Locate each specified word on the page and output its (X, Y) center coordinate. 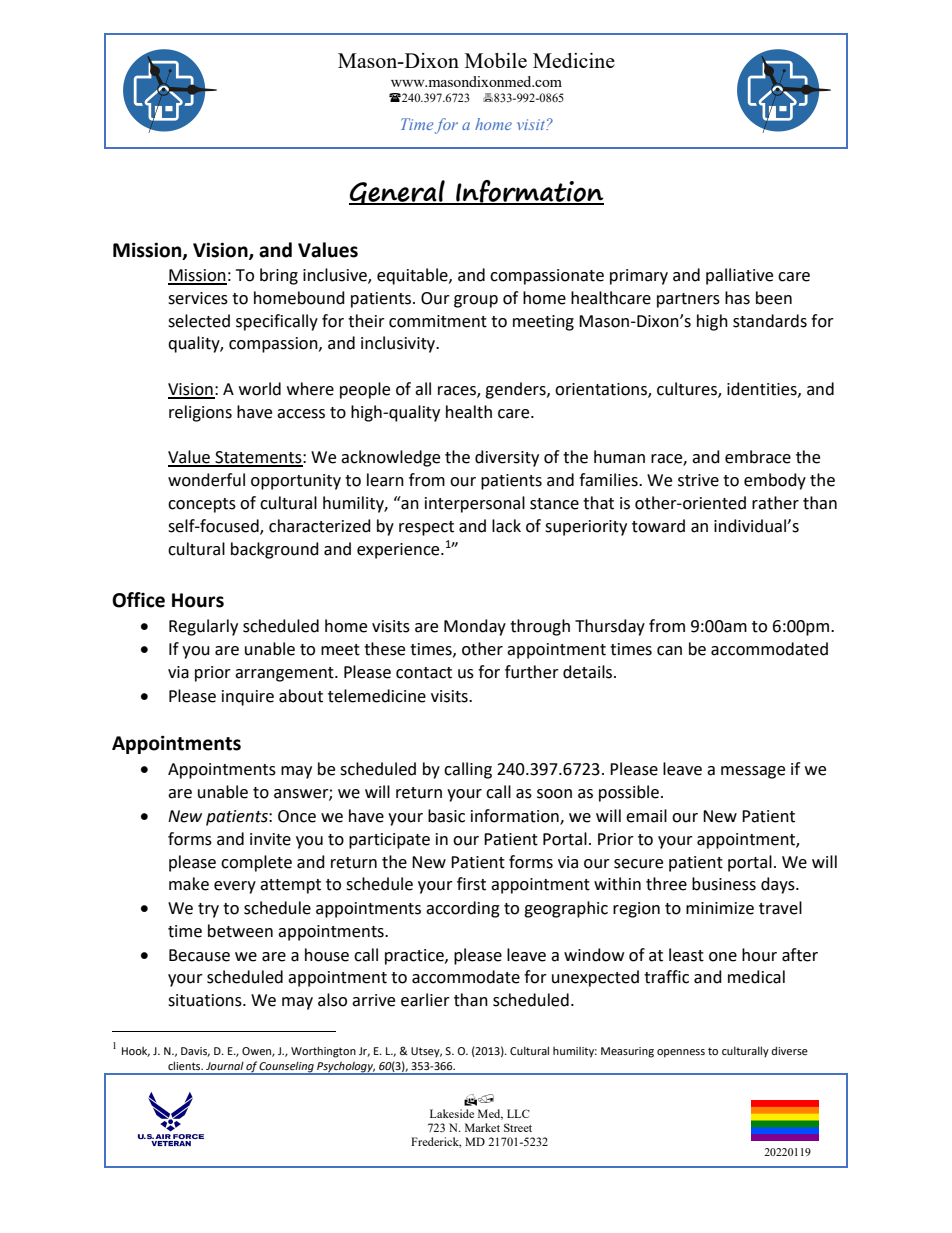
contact (424, 673)
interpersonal (475, 504)
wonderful (206, 480)
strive (698, 480)
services (198, 298)
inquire (248, 698)
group (476, 301)
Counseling (287, 1068)
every (235, 887)
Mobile (496, 60)
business (724, 884)
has (737, 298)
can (669, 651)
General (398, 192)
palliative (739, 276)
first (471, 884)
